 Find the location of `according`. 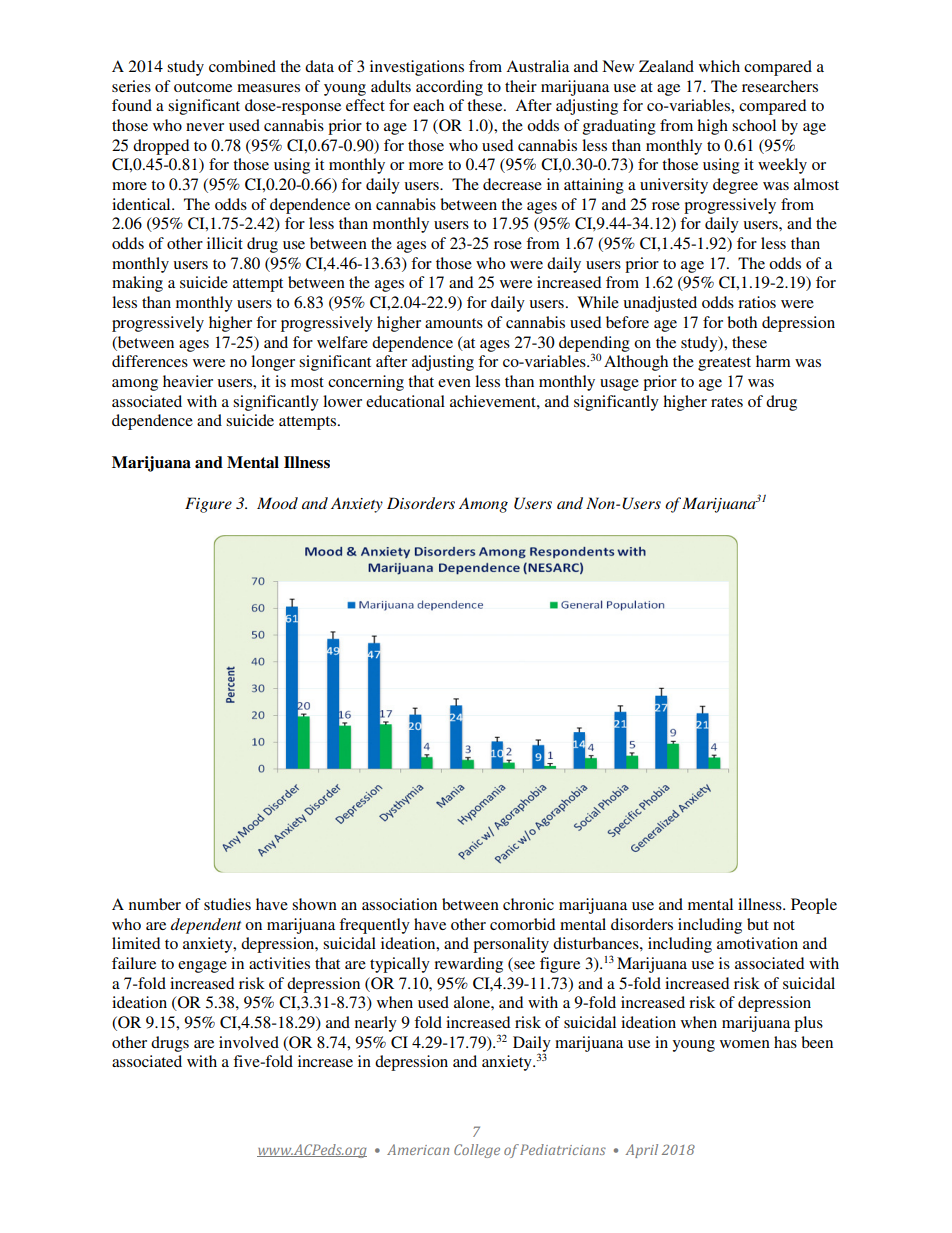

according is located at coordinates (449, 88).
